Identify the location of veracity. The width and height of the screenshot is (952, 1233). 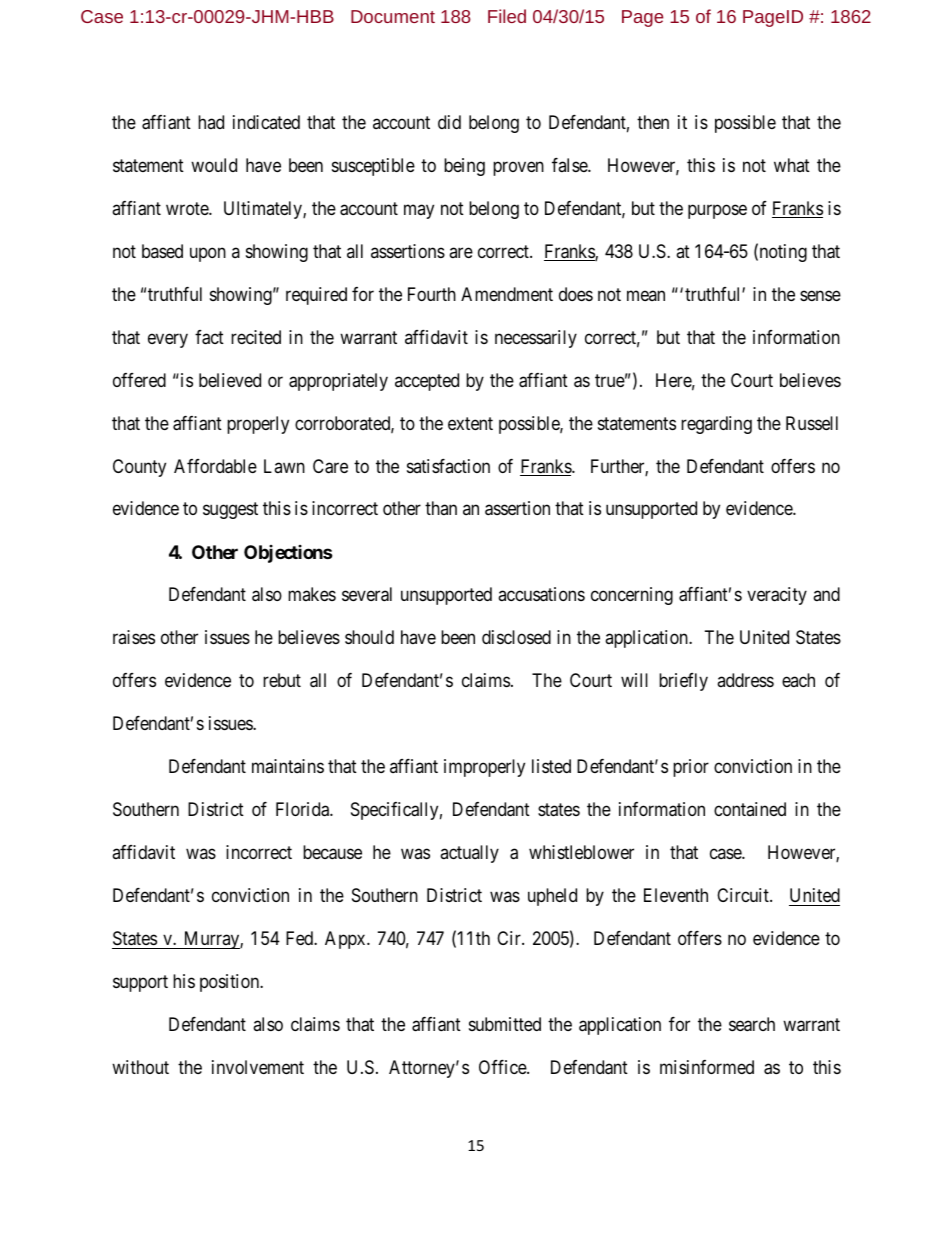
(777, 596).
